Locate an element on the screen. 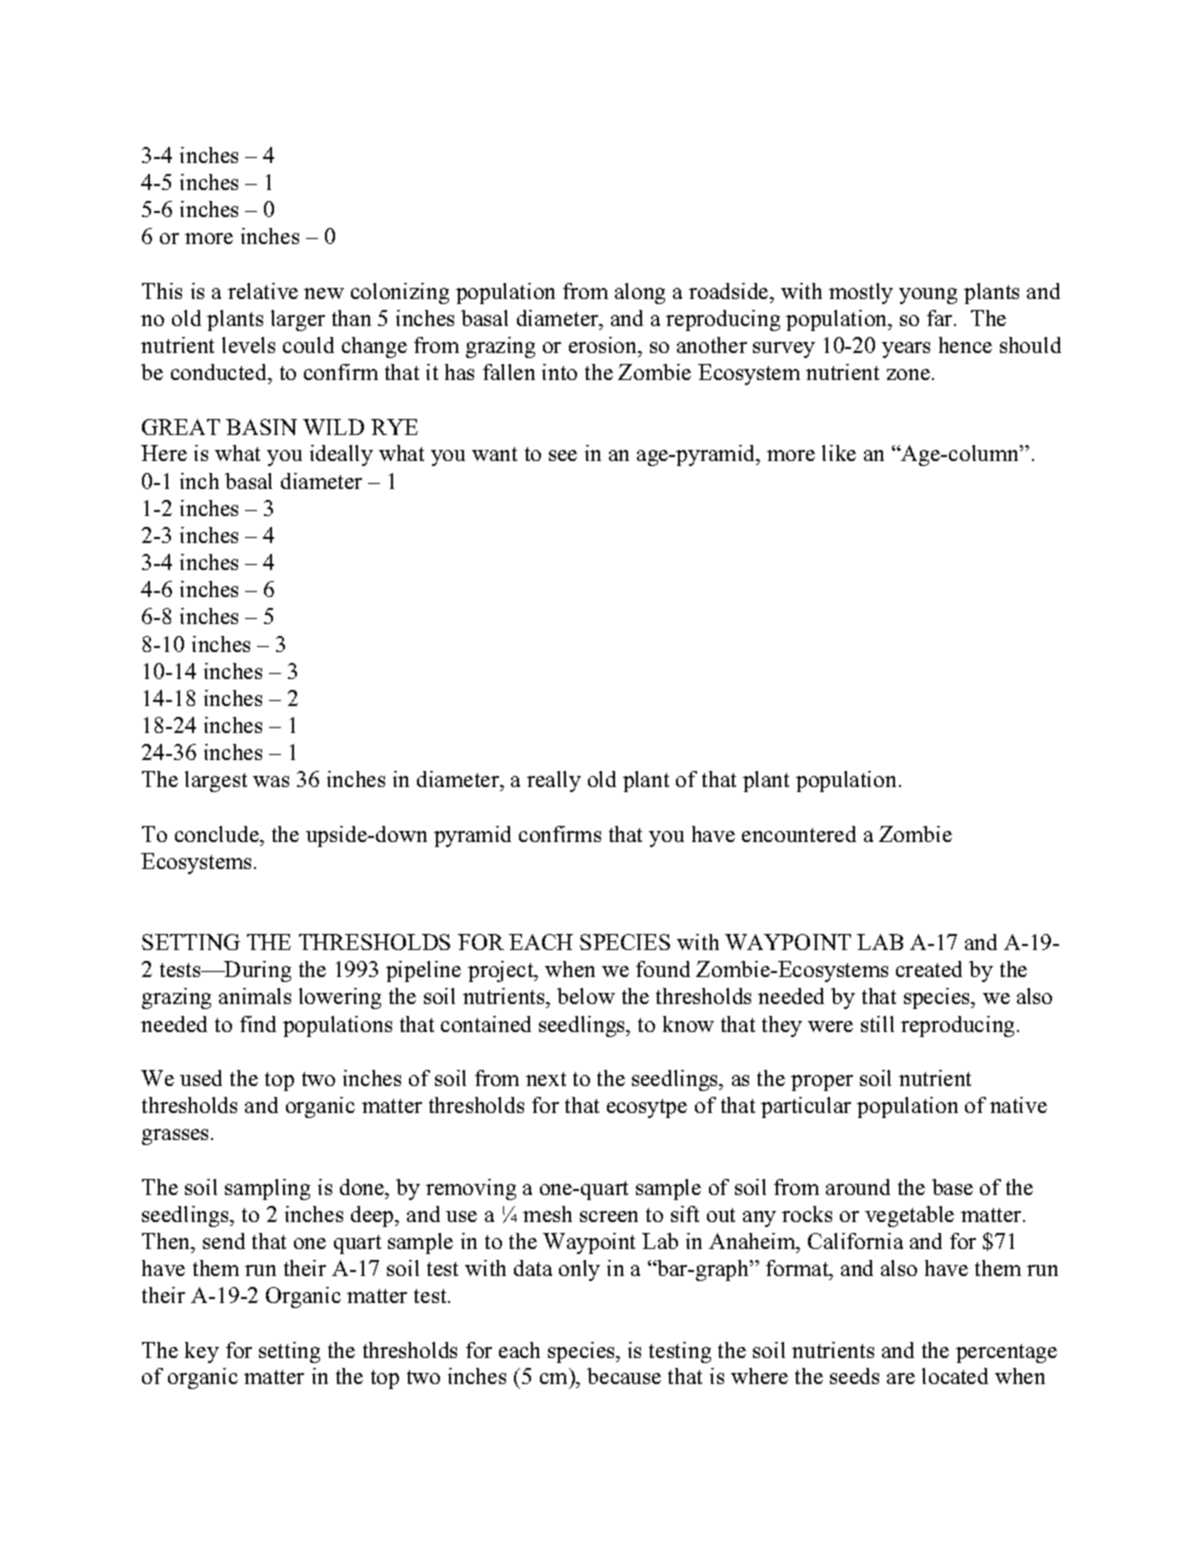  erosion is located at coordinates (604, 345).
